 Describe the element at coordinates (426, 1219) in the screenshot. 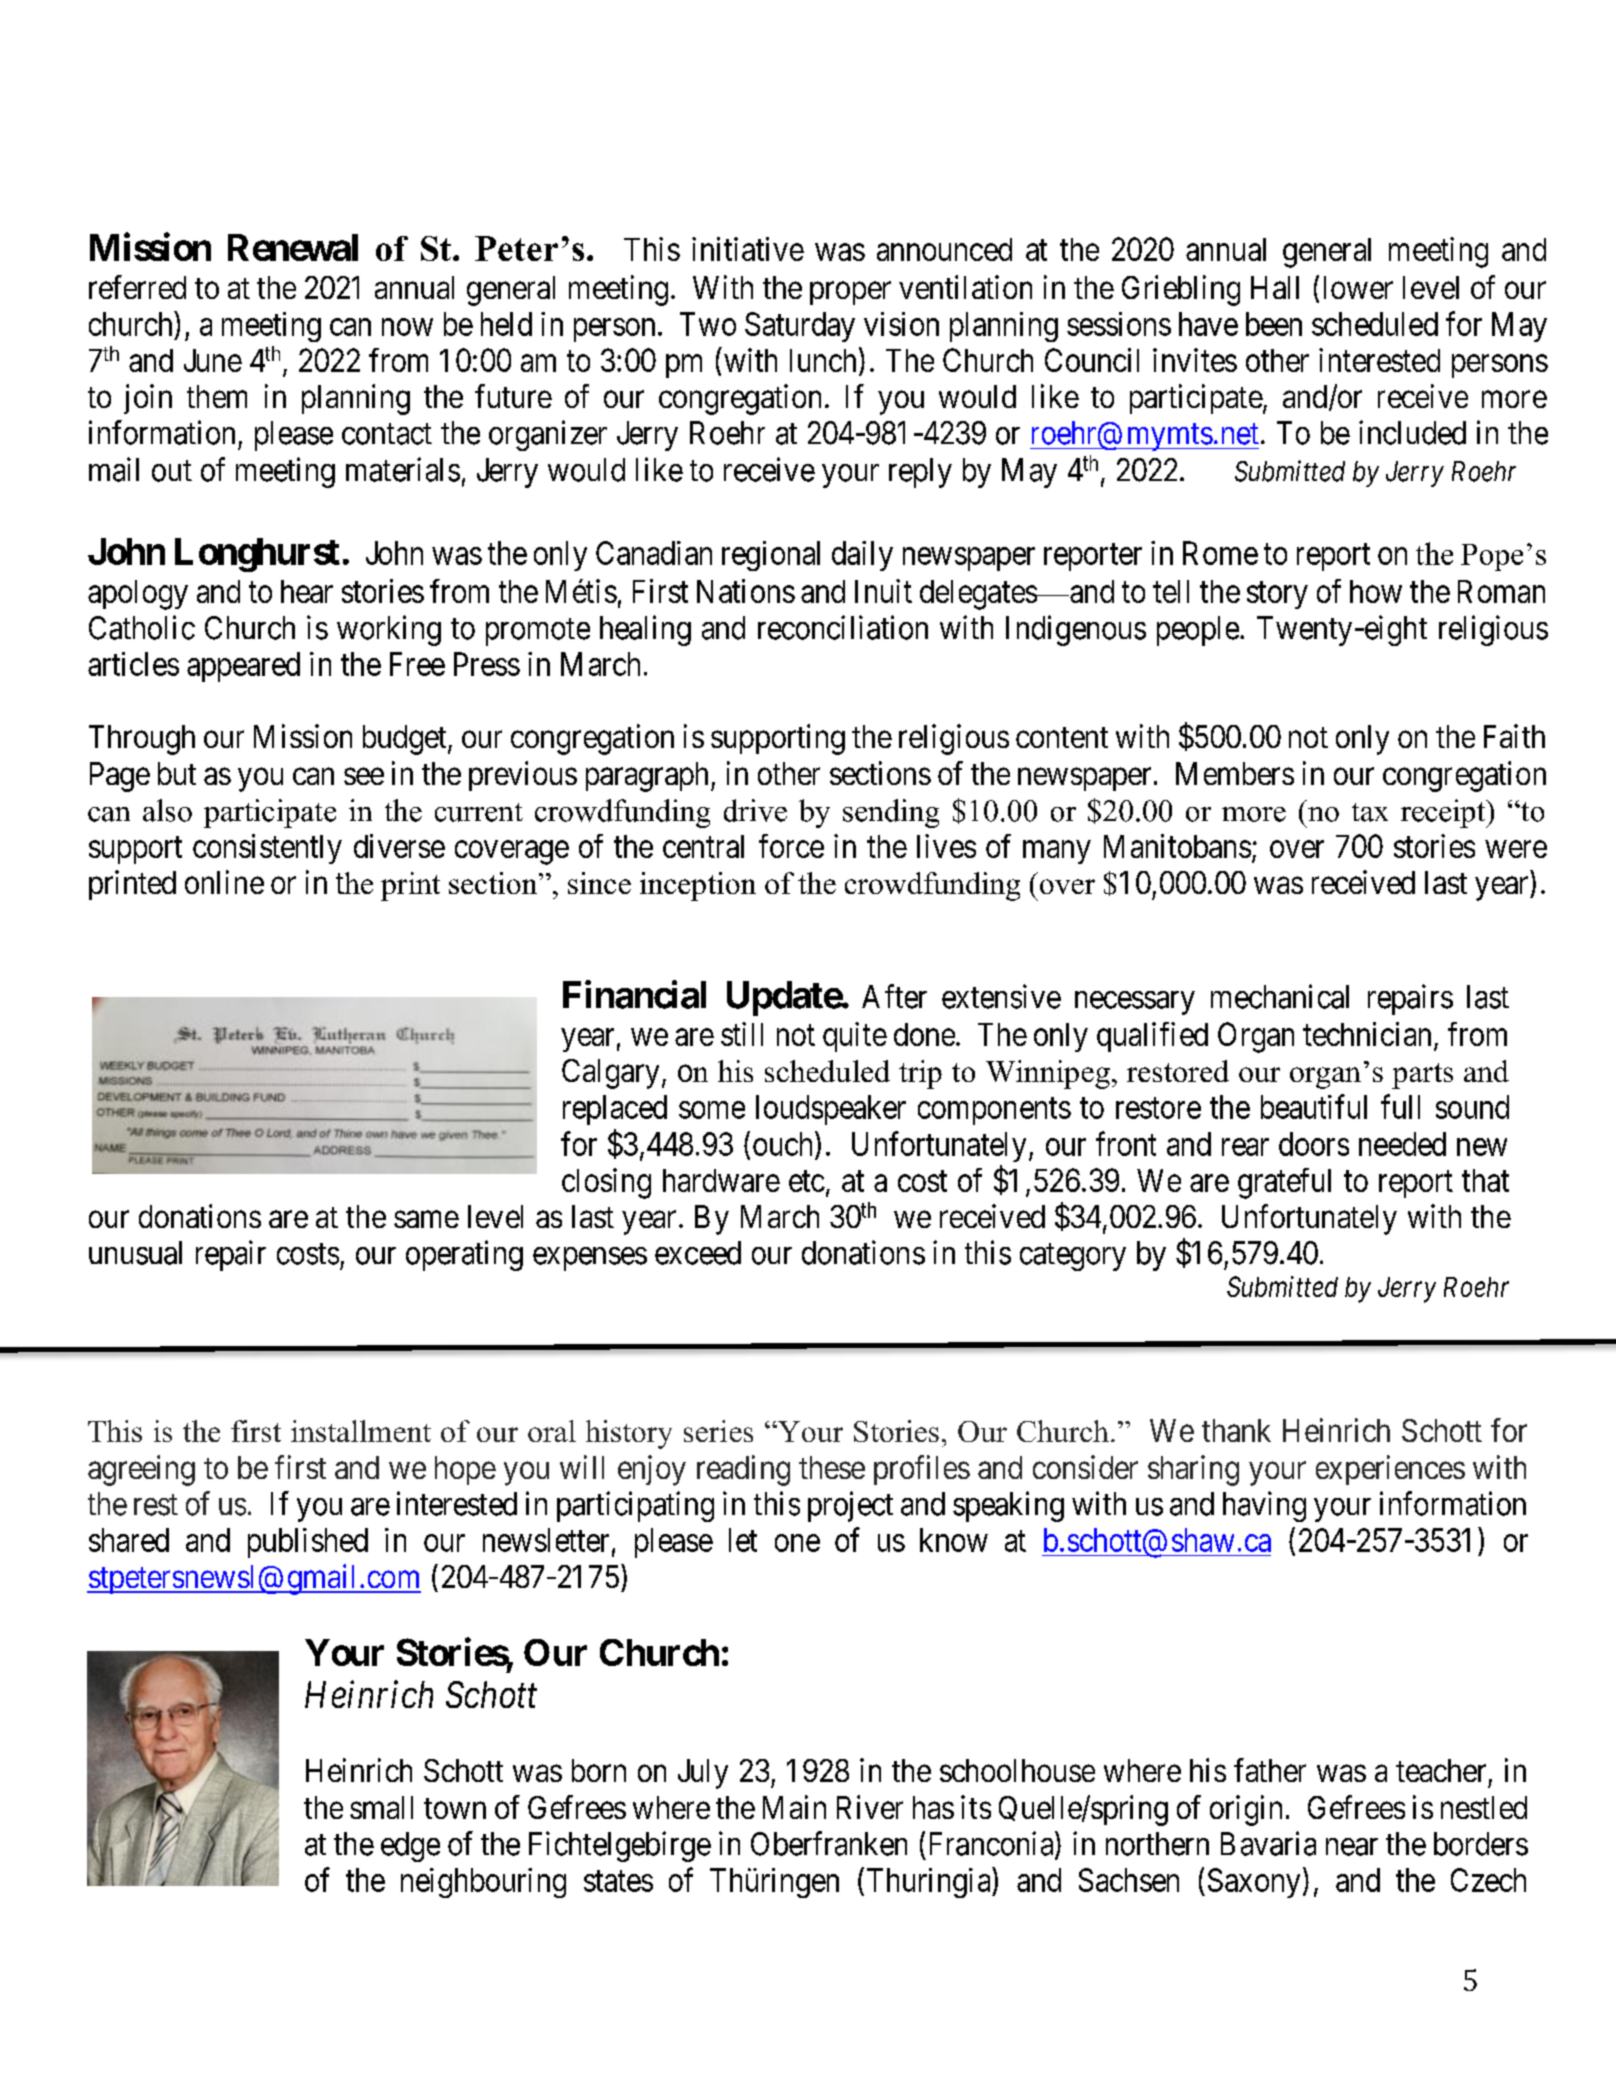

I see `same` at that location.
